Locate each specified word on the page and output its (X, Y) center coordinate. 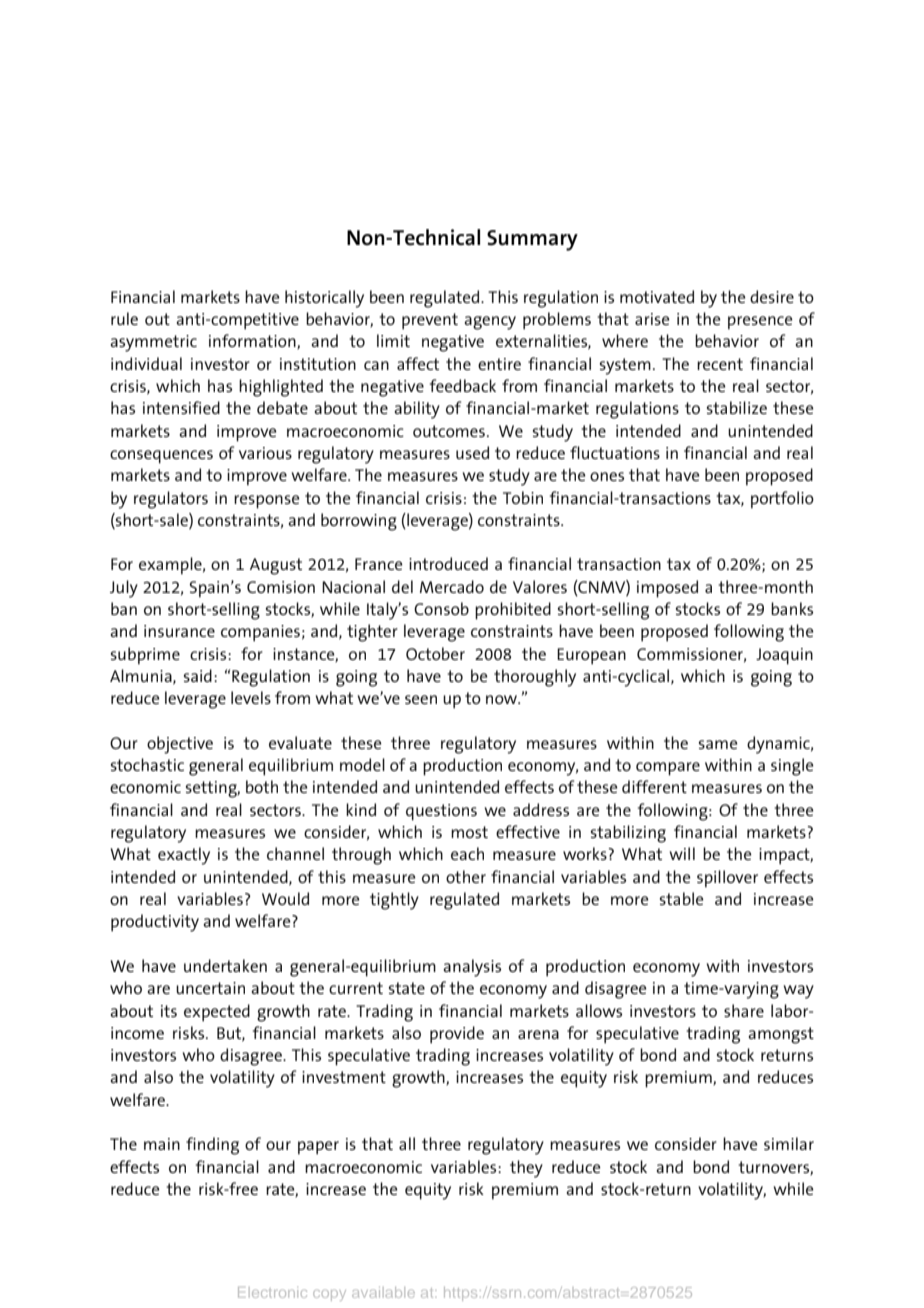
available (383, 1292)
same (718, 744)
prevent (430, 321)
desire (772, 296)
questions (441, 812)
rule (124, 318)
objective (180, 745)
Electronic (272, 1292)
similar (789, 1143)
